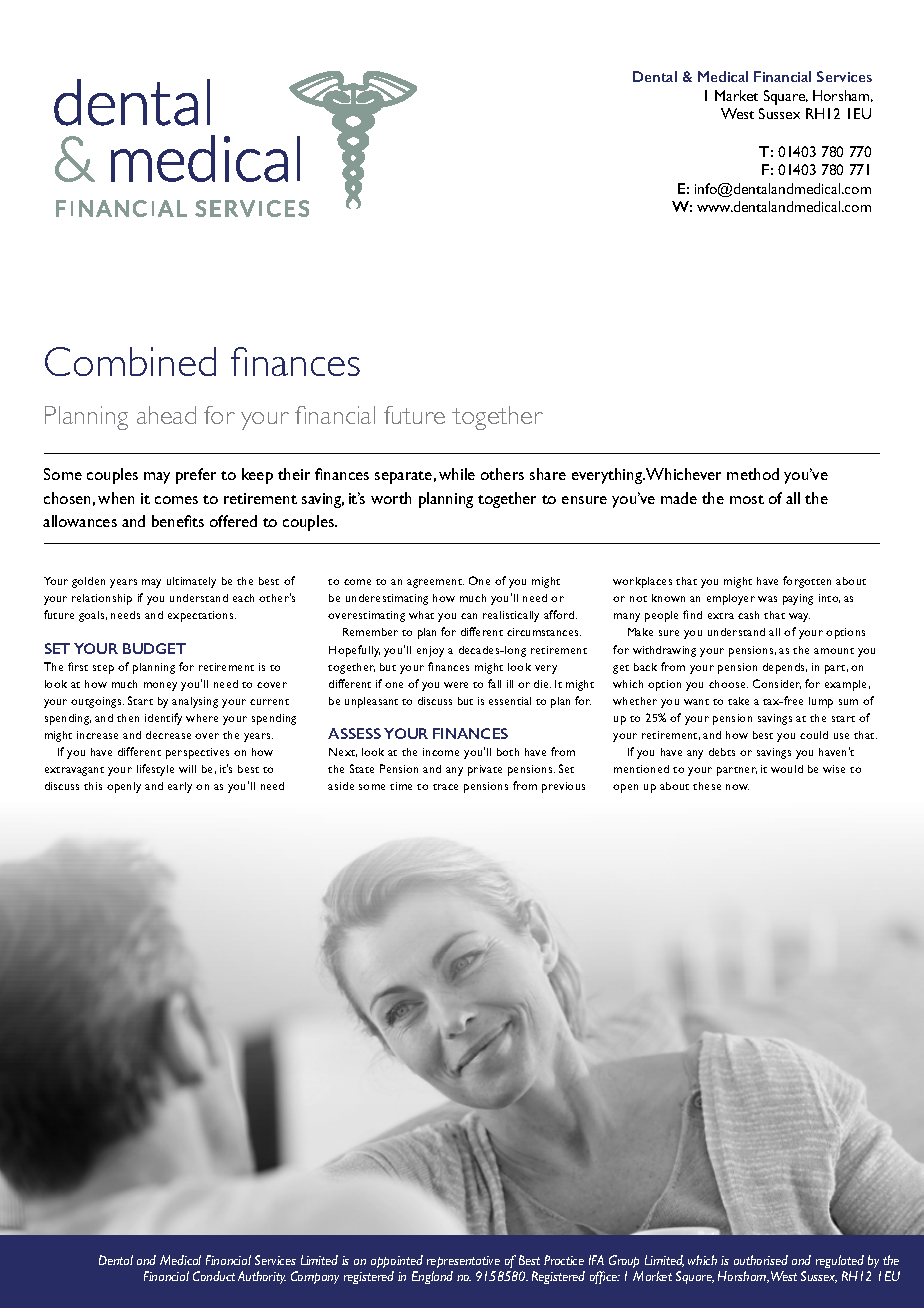 This image has height=1308, width=924. Describe the element at coordinates (166, 415) in the image. I see `ahead` at that location.
